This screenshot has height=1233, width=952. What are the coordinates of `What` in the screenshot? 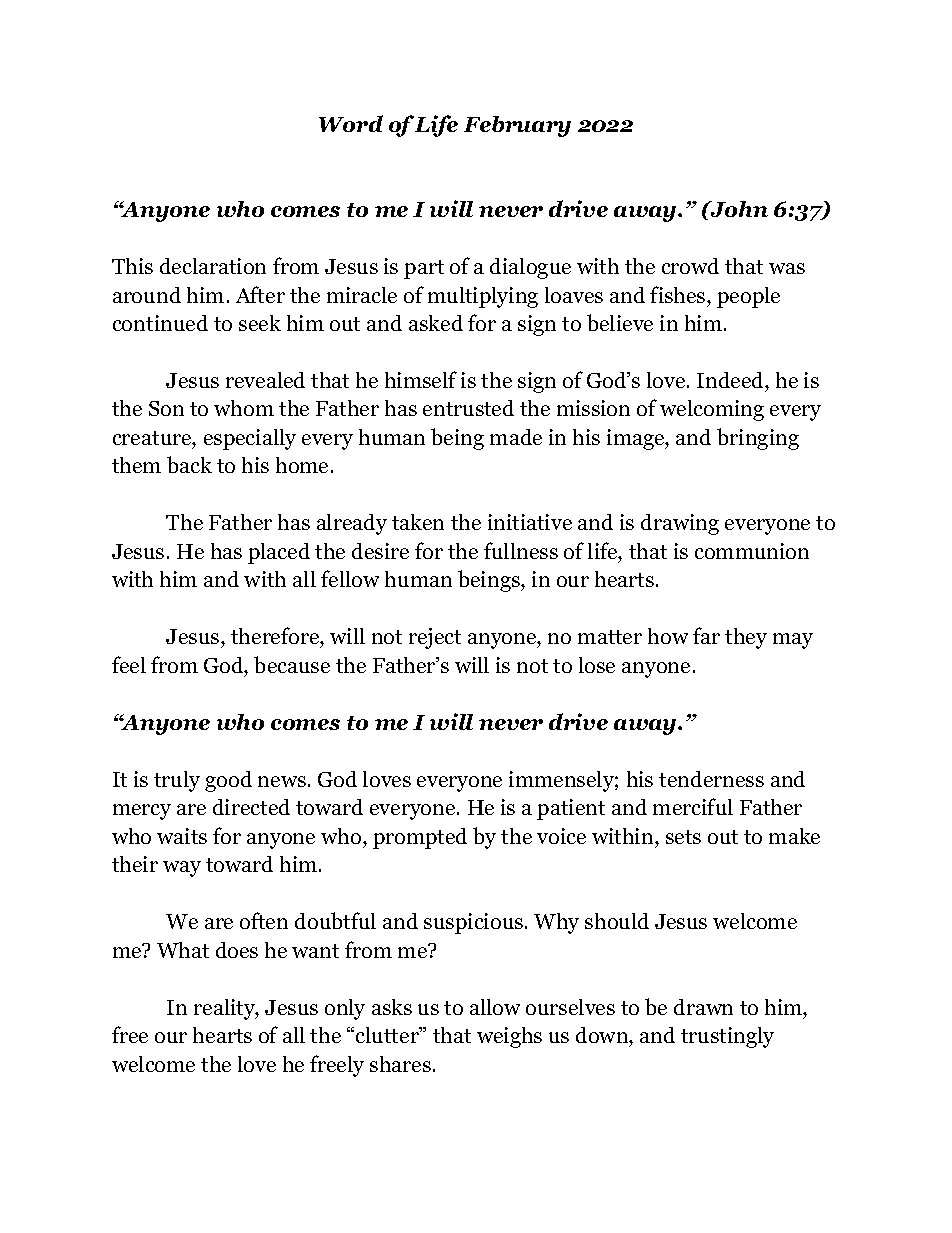 It's located at (183, 950).
